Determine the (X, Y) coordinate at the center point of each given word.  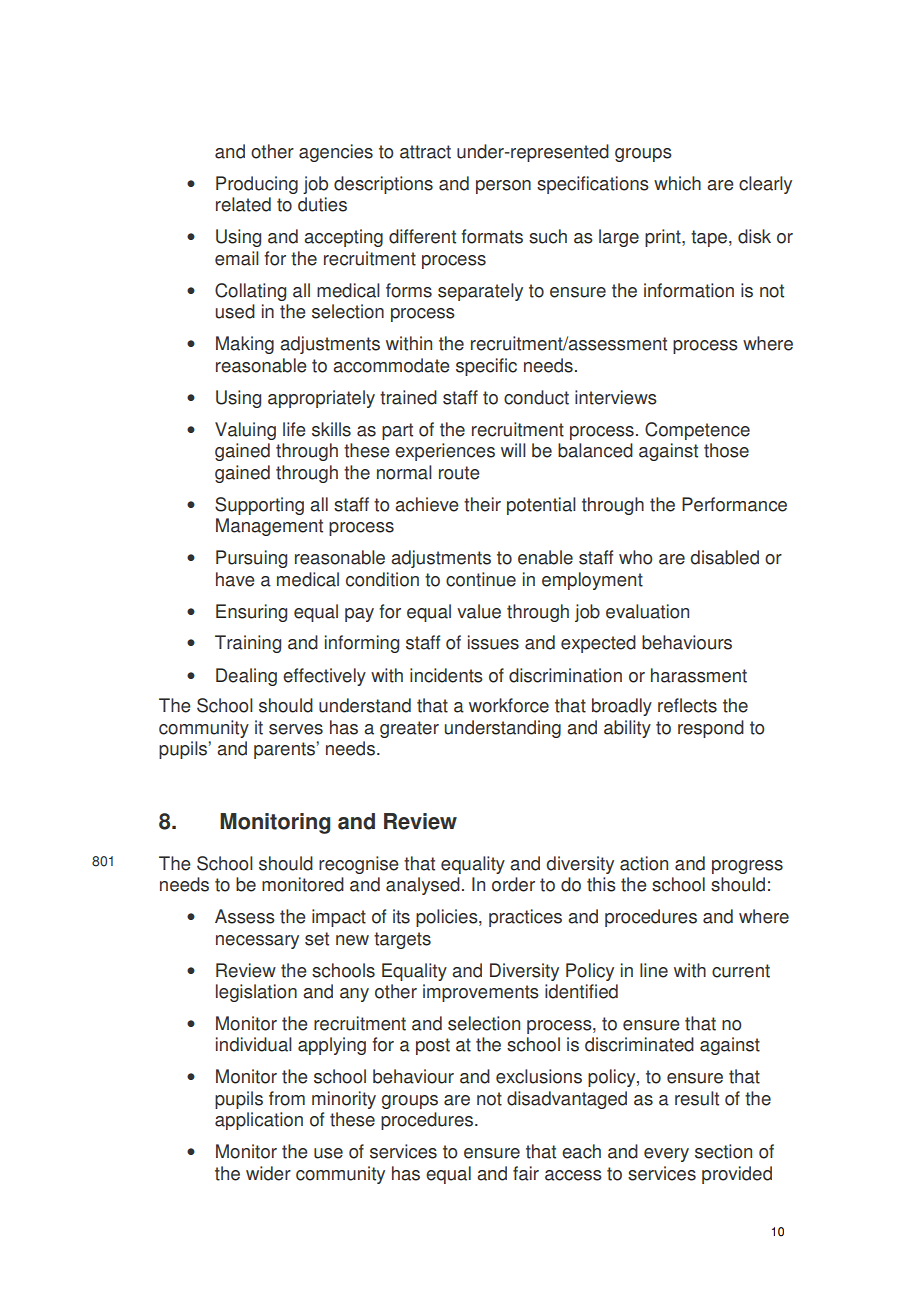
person (503, 187)
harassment (699, 675)
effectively (324, 677)
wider (268, 1173)
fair (526, 1173)
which (677, 183)
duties (322, 204)
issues (493, 642)
